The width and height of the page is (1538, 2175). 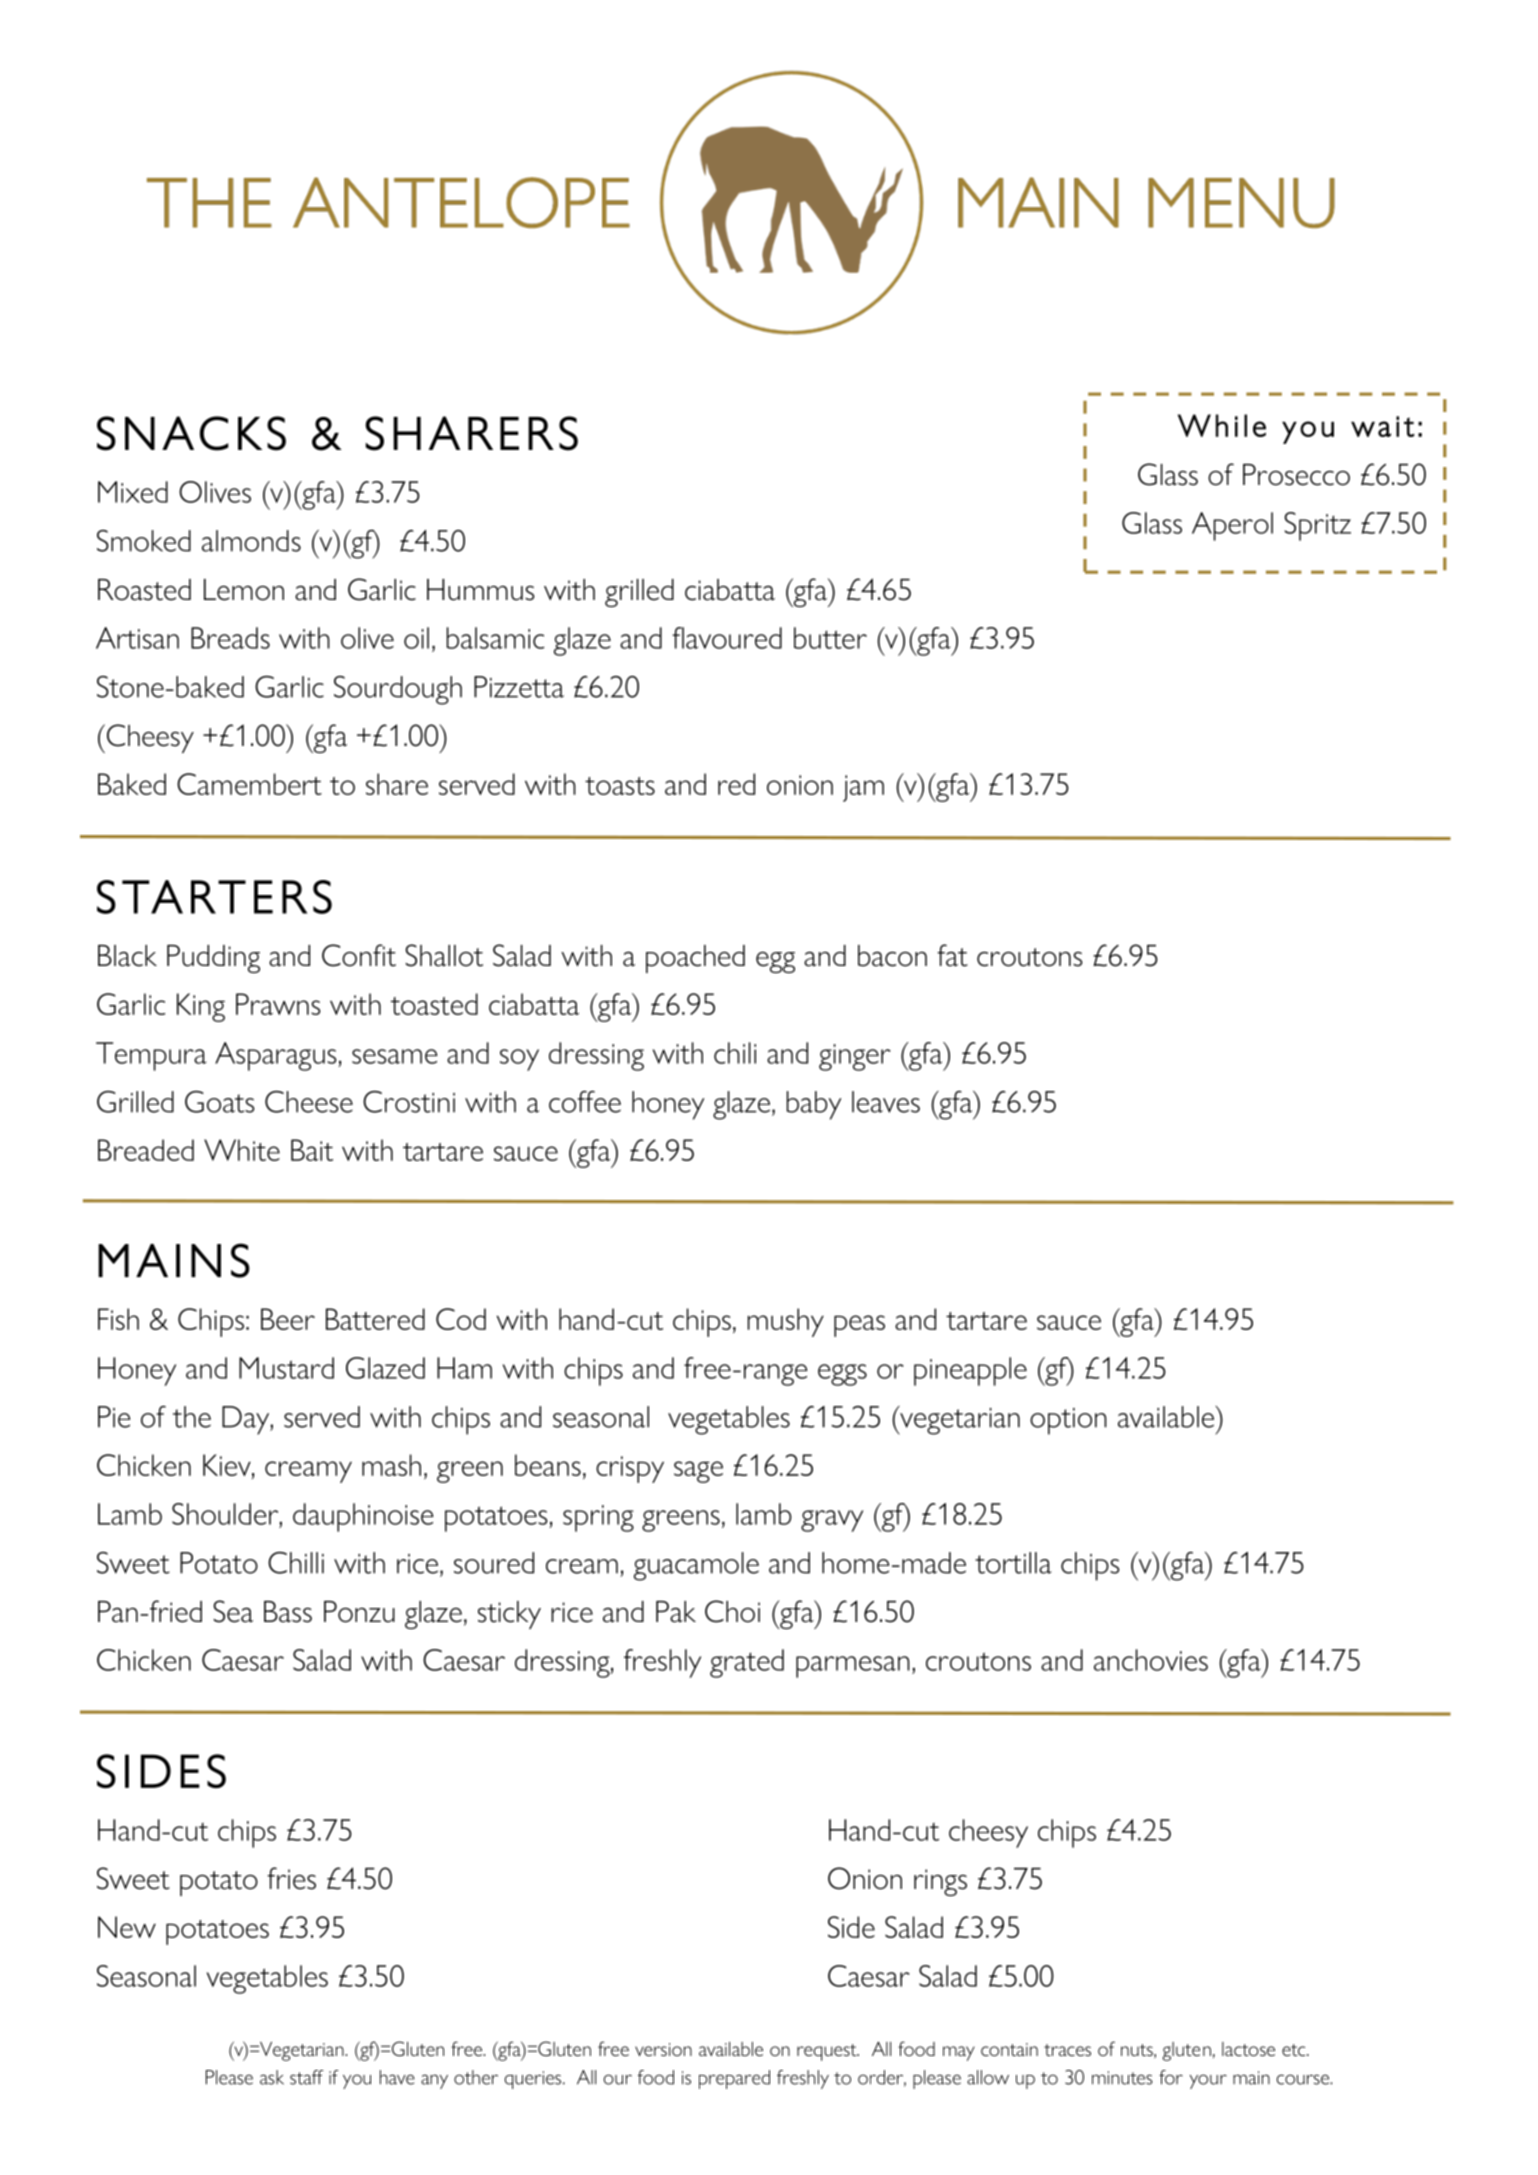 I want to click on Beer, so click(x=288, y=1319).
